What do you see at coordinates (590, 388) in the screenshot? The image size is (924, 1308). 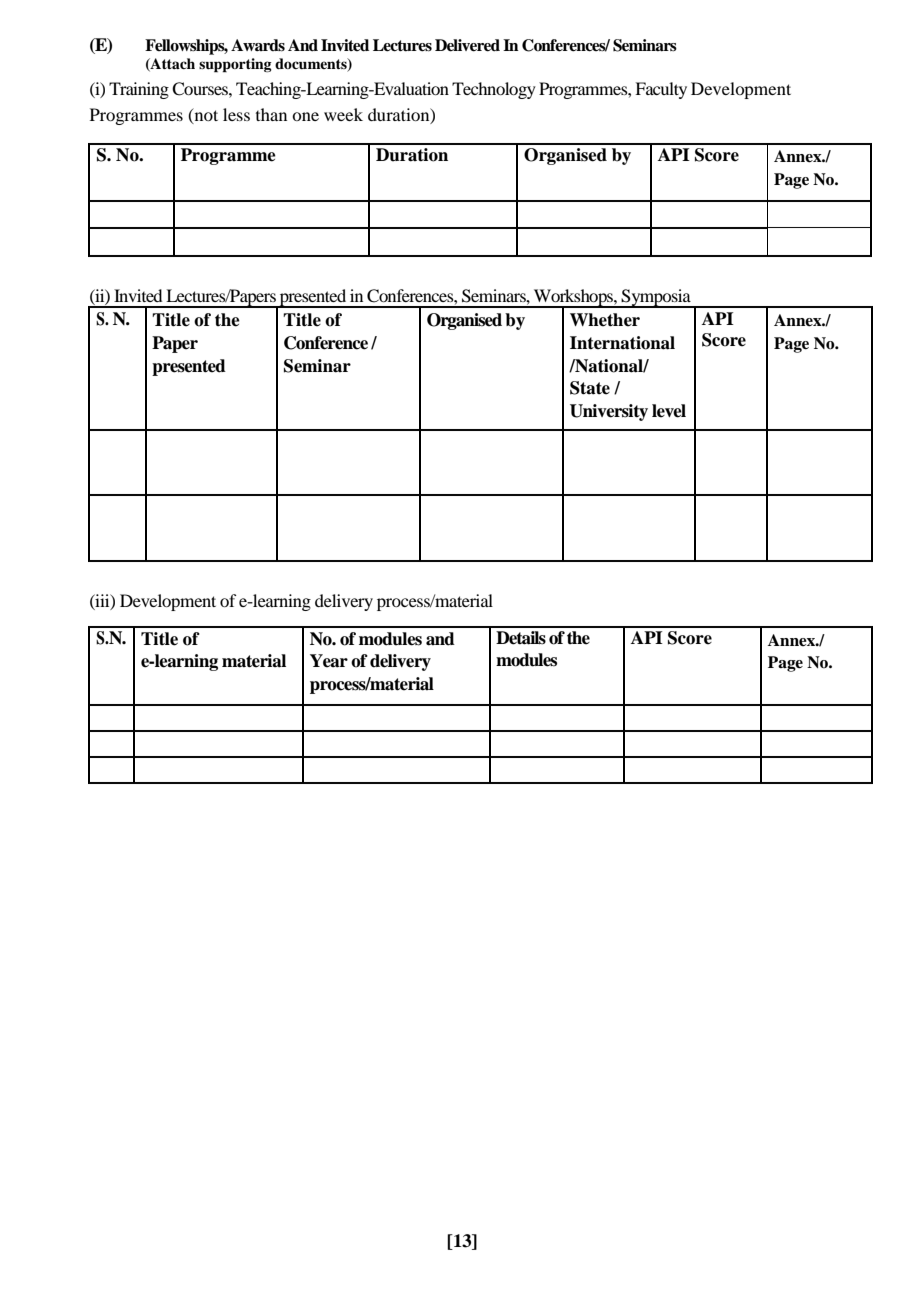 I see `State` at bounding box center [590, 388].
